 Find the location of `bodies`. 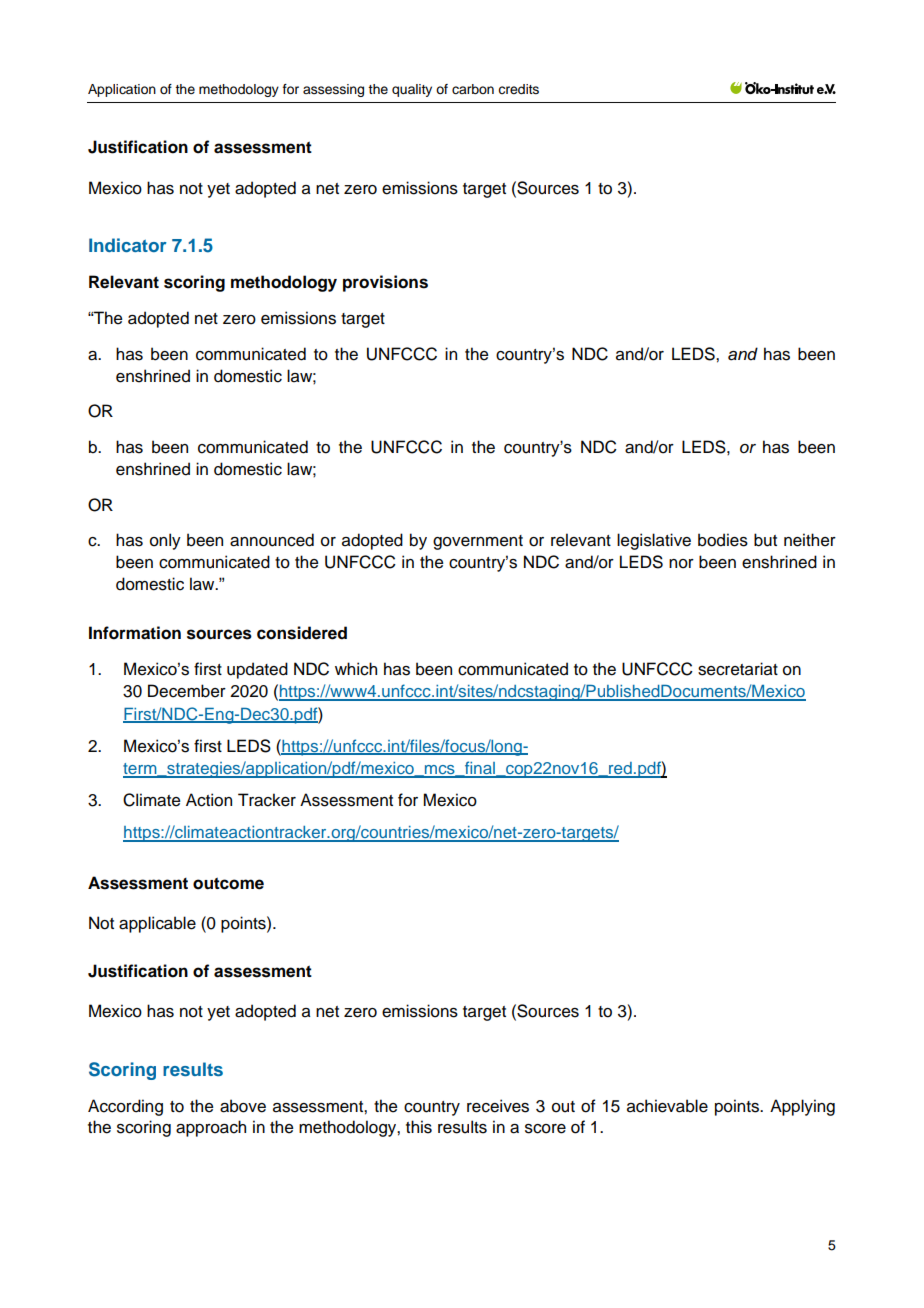

bodies is located at coordinates (723, 540).
